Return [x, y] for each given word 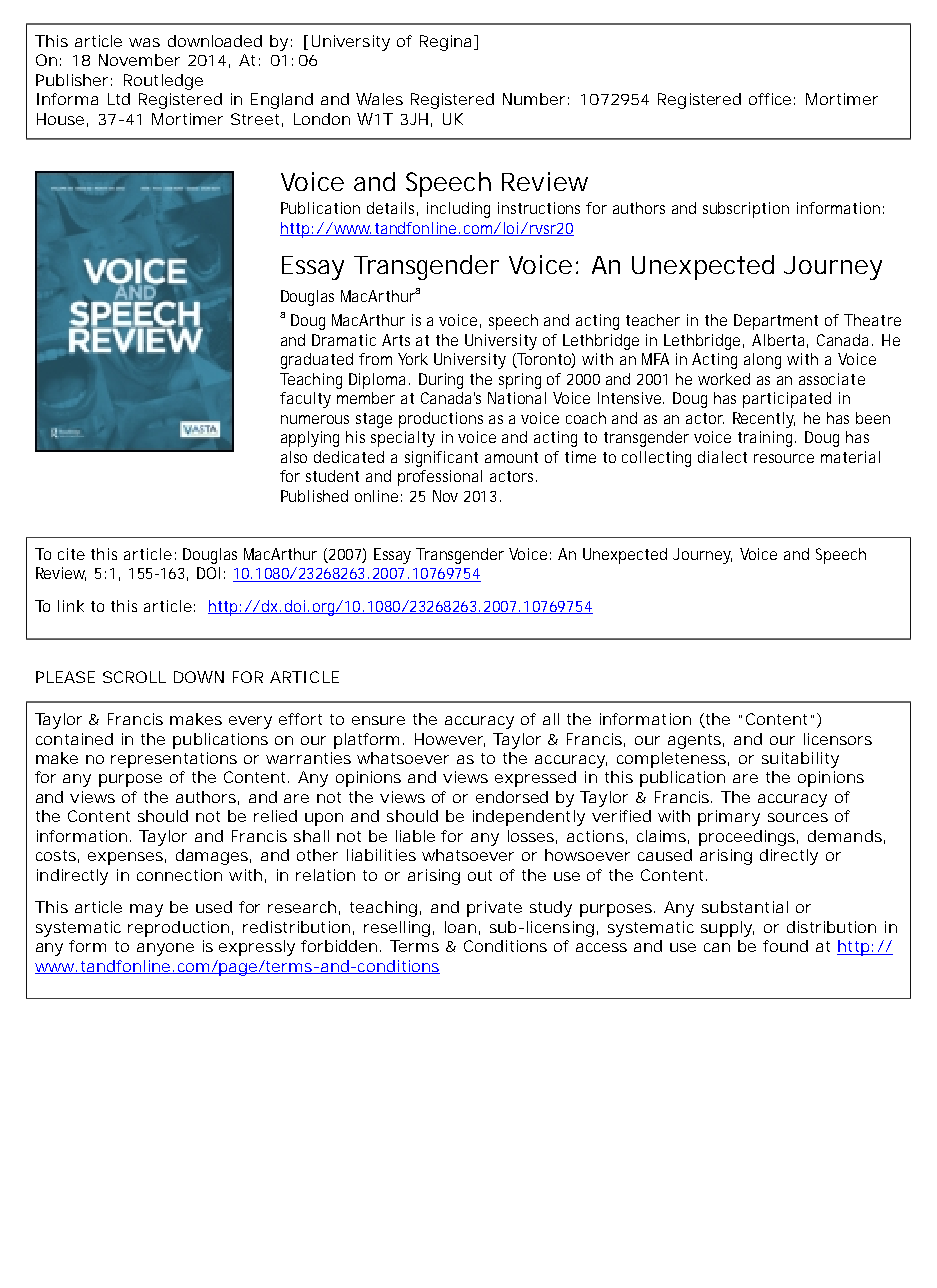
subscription [746, 210]
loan [460, 927]
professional [440, 478]
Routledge [163, 82]
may [146, 910]
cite [71, 554]
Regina [447, 43]
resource [784, 458]
